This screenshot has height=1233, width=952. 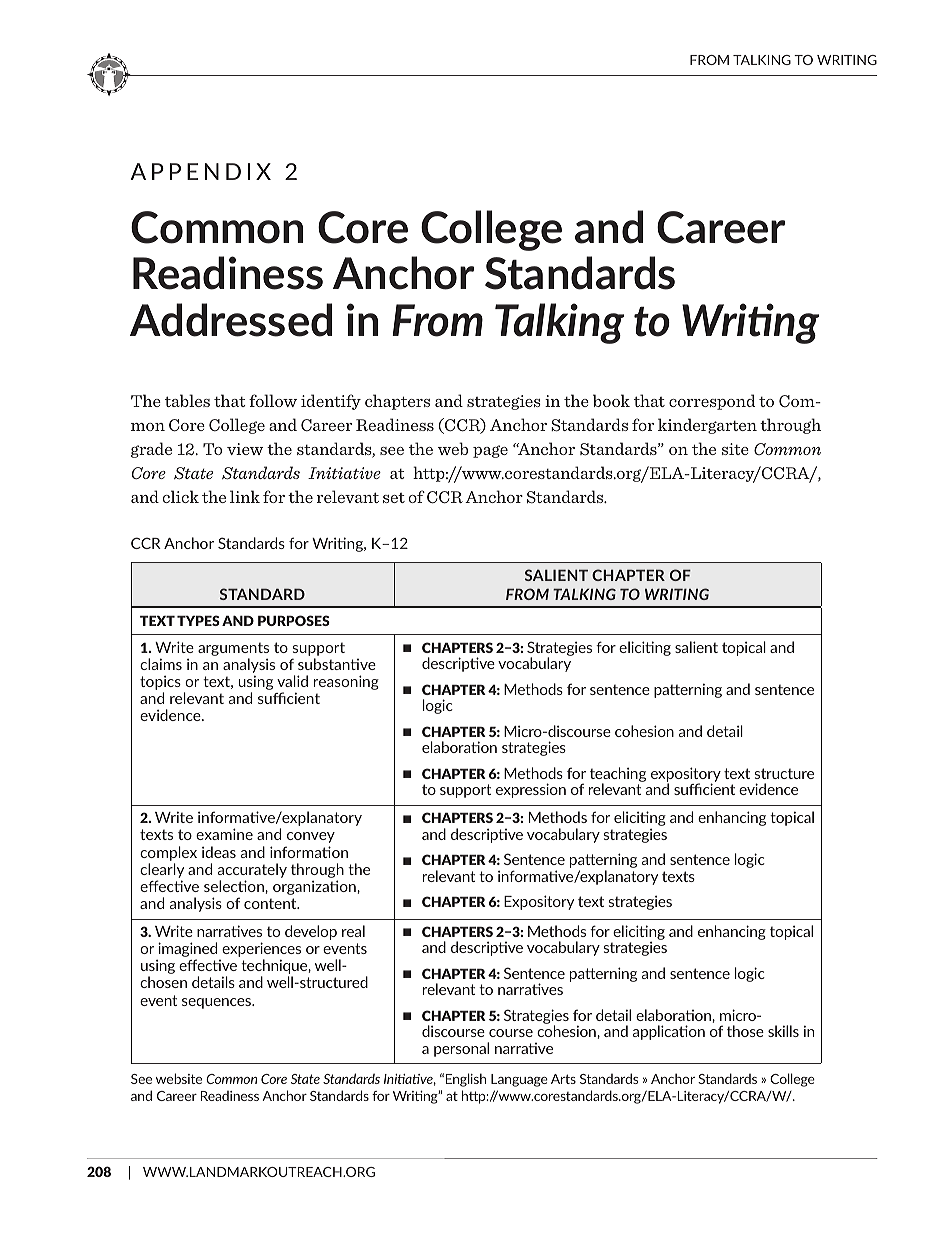 What do you see at coordinates (669, 1032) in the screenshot?
I see `application` at bounding box center [669, 1032].
